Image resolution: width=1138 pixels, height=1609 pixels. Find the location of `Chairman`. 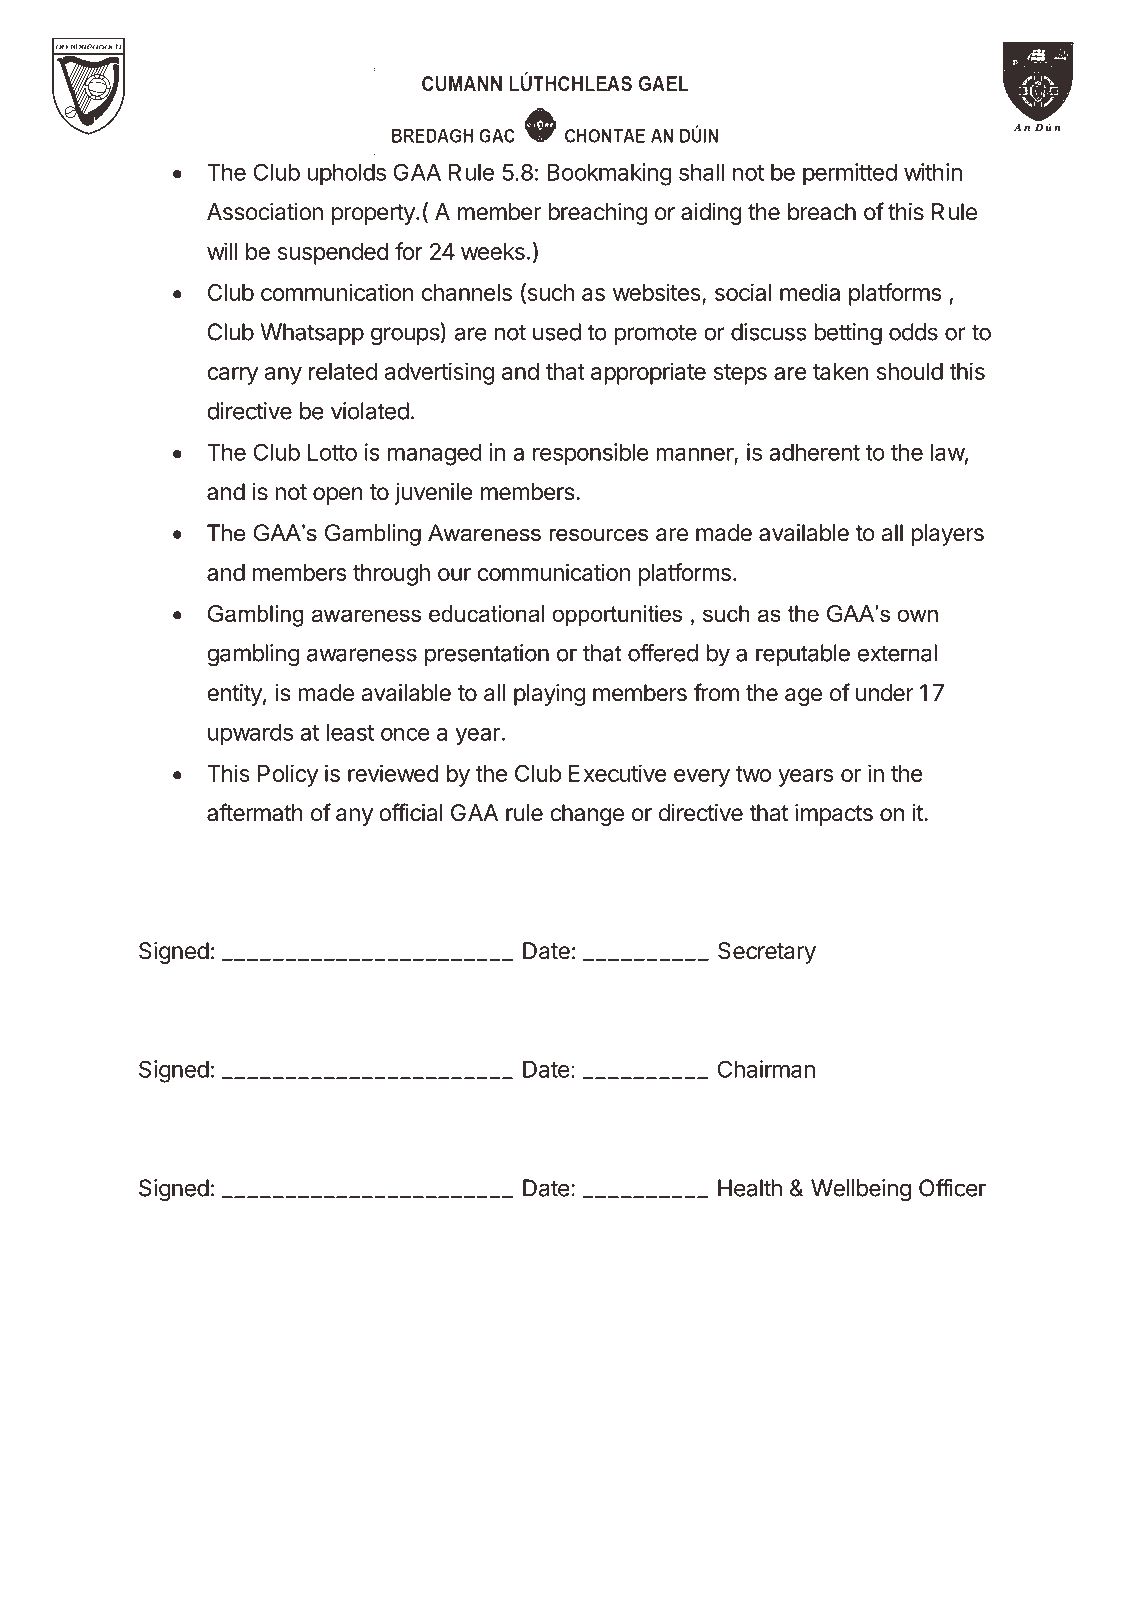

Chairman is located at coordinates (766, 1069).
